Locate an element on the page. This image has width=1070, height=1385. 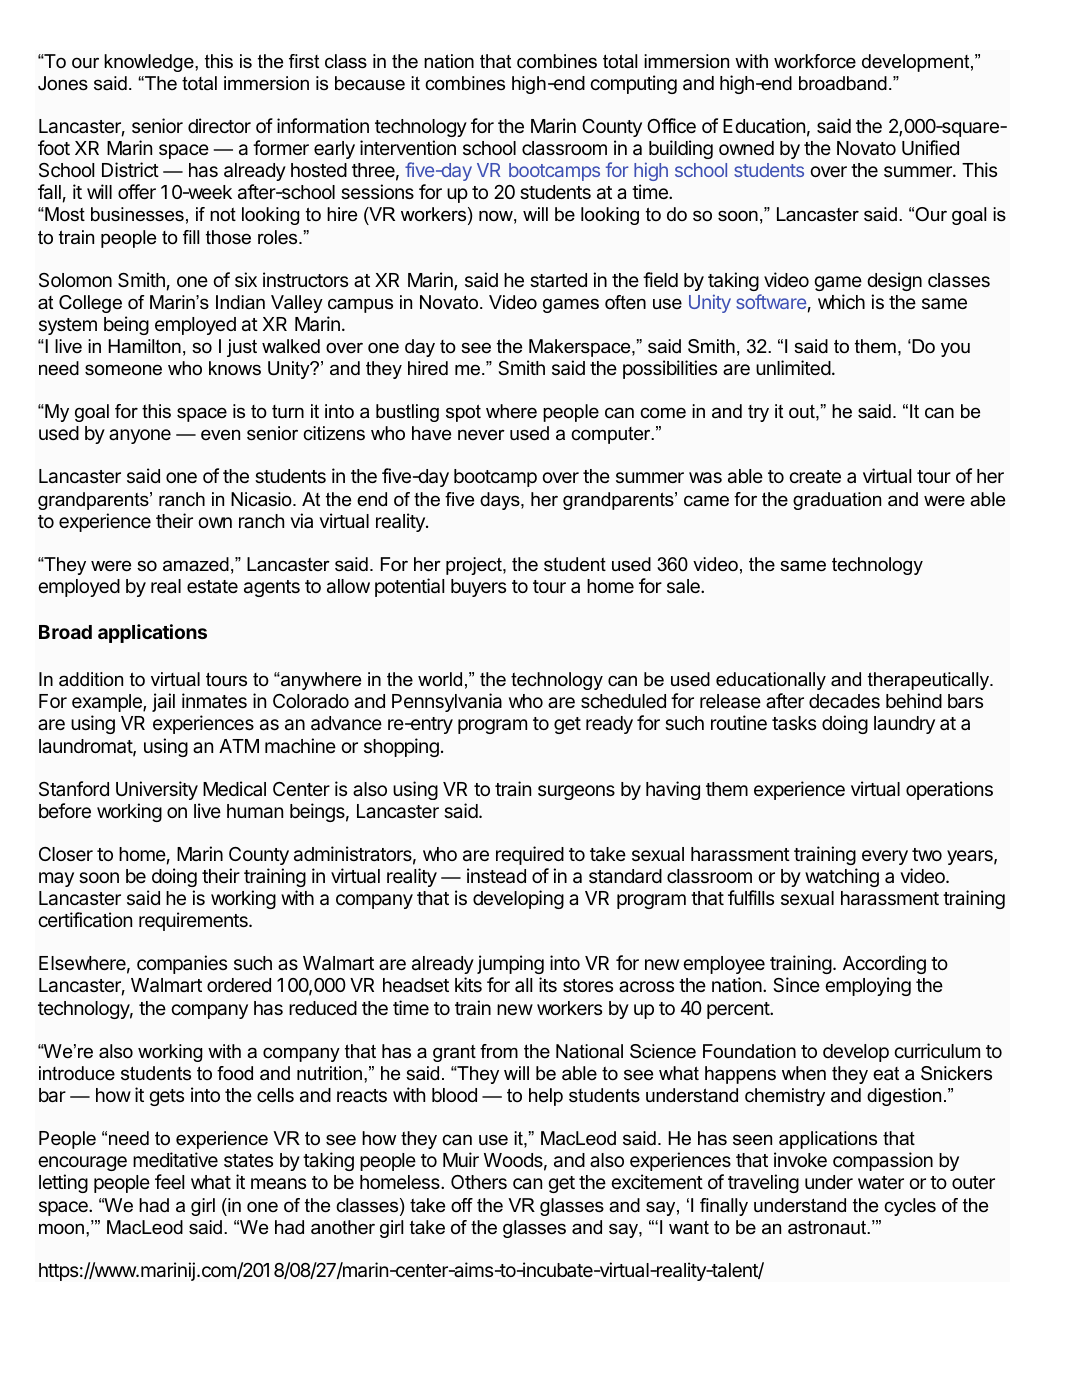
every is located at coordinates (885, 857).
